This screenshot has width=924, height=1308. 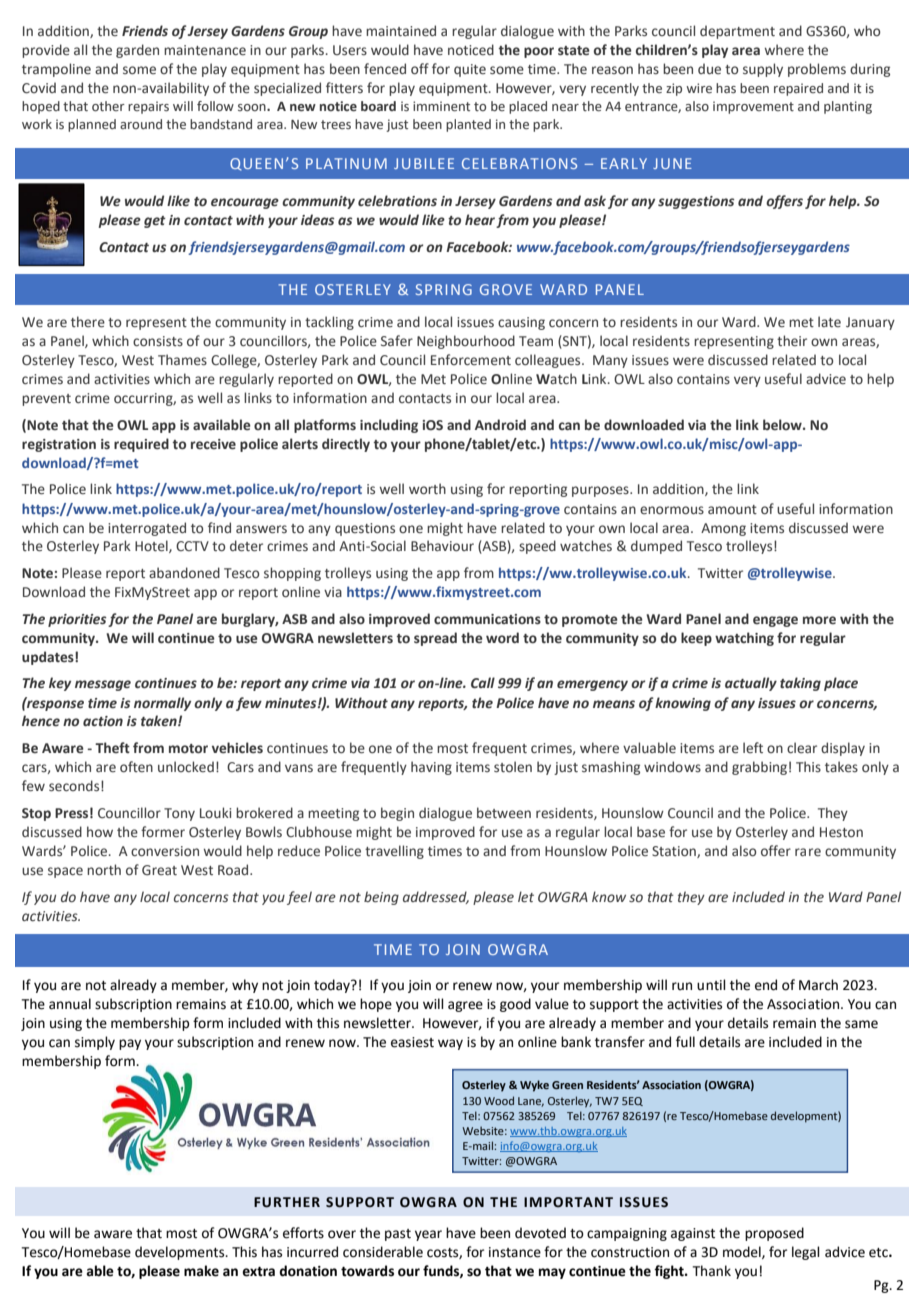 What do you see at coordinates (159, 870) in the screenshot?
I see `Great` at bounding box center [159, 870].
